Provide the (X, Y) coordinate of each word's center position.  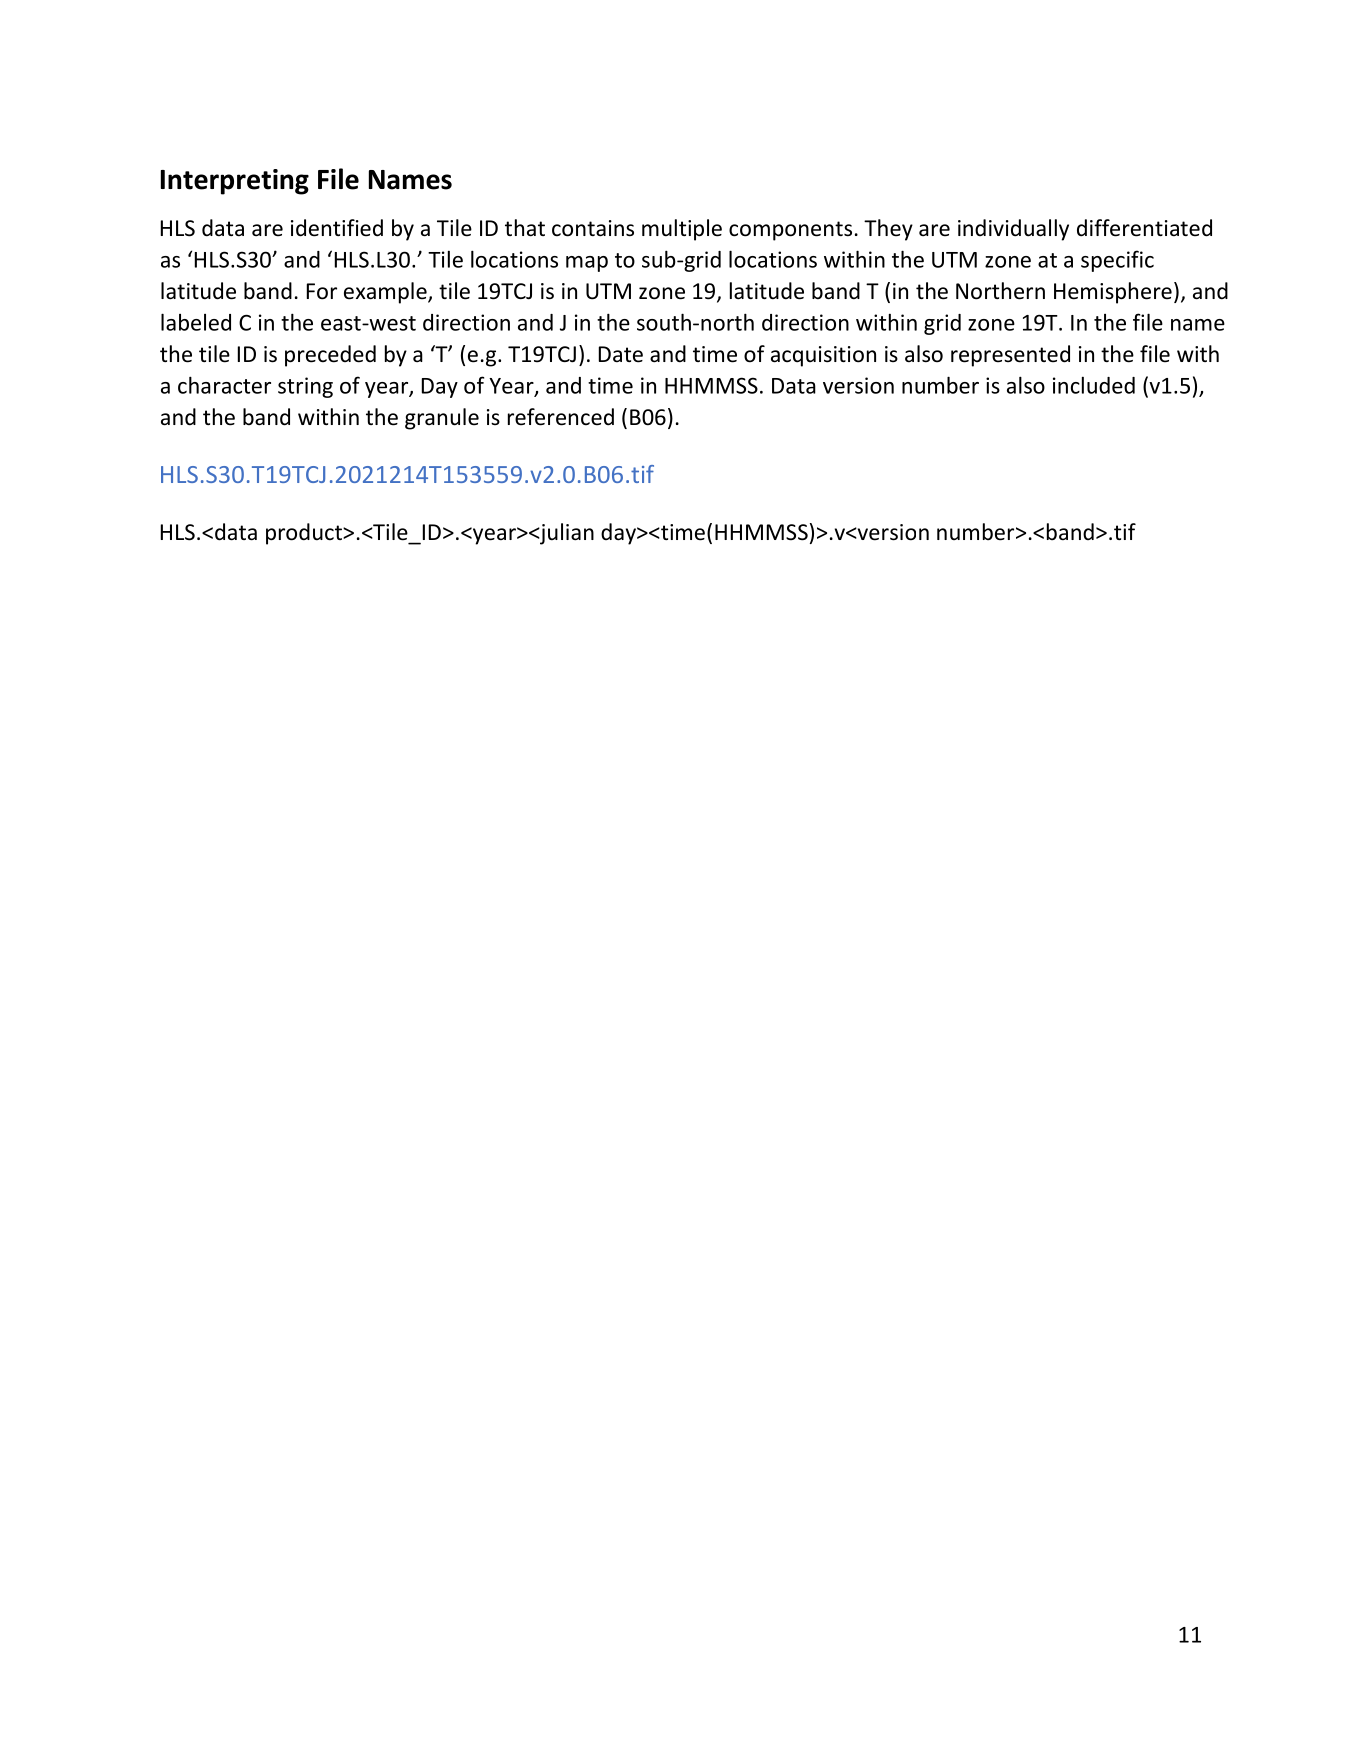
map (587, 264)
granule (442, 419)
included (1094, 385)
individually (1013, 230)
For (322, 291)
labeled (196, 322)
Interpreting (235, 182)
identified (337, 228)
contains (593, 228)
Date (621, 354)
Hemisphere (1113, 293)
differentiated (1144, 228)
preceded (330, 356)
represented (1010, 356)
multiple (682, 230)
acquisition (823, 356)
